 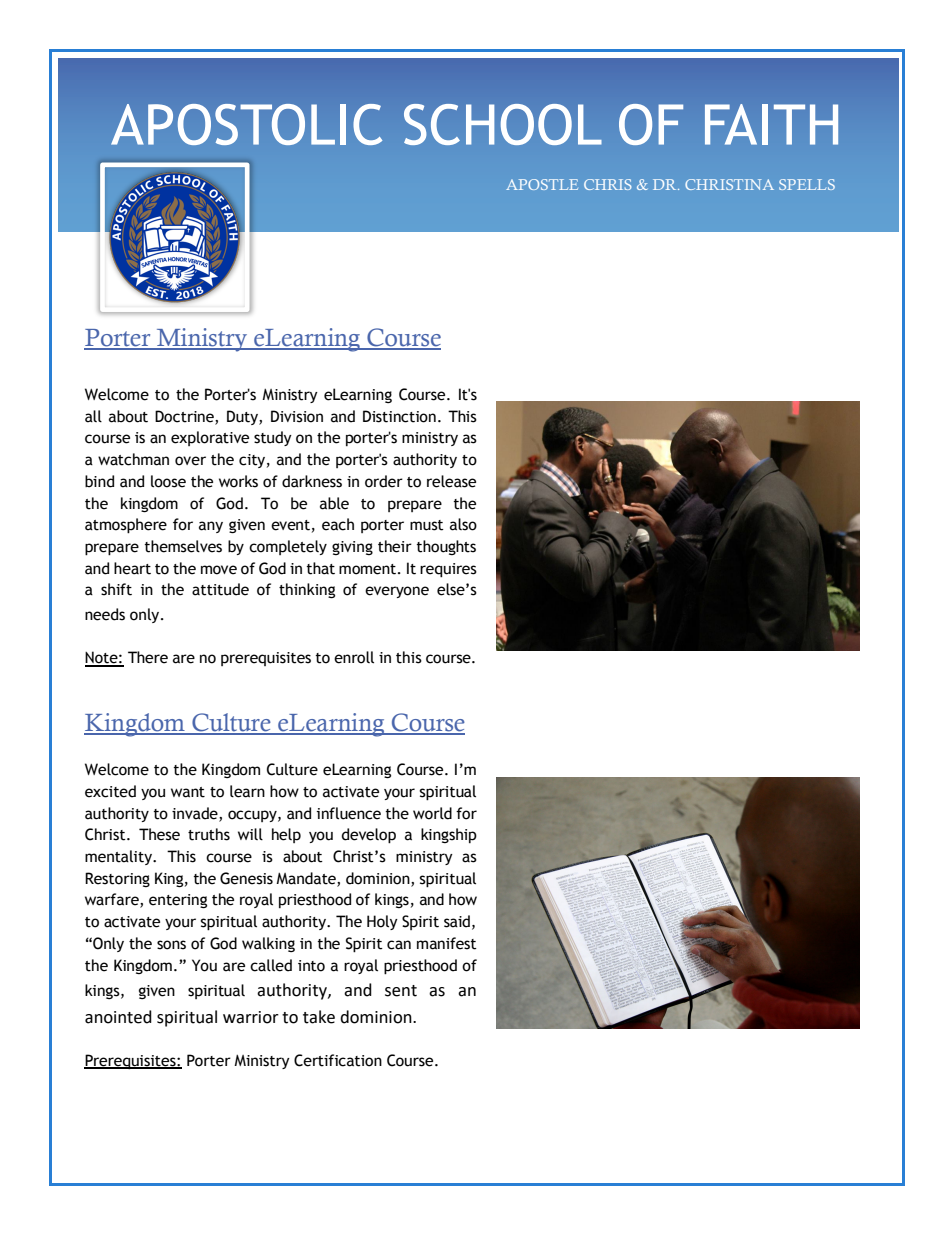 What do you see at coordinates (447, 943) in the screenshot?
I see `manifest` at bounding box center [447, 943].
